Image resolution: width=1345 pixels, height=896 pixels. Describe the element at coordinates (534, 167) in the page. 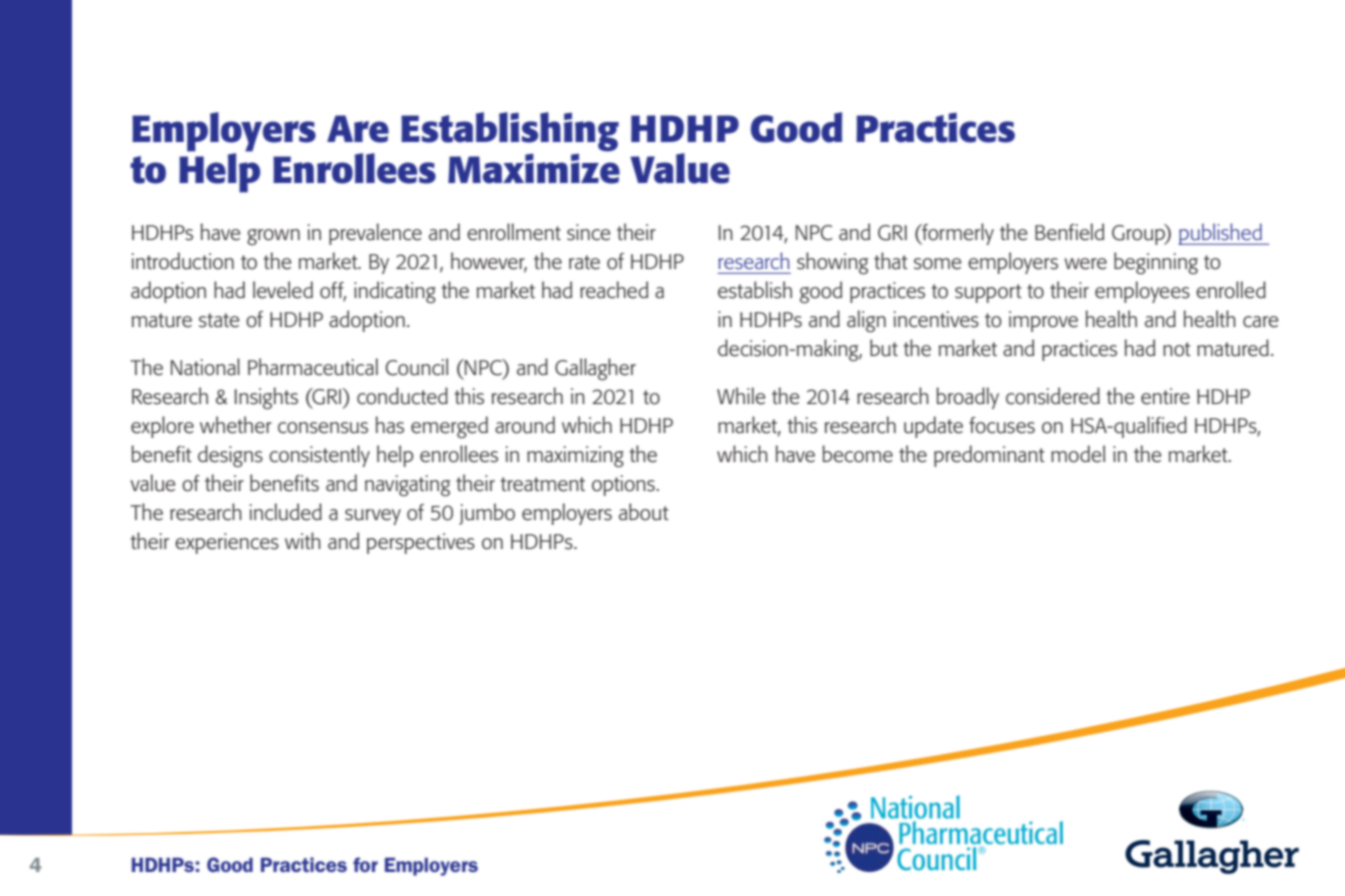

I see `Maximize` at that location.
